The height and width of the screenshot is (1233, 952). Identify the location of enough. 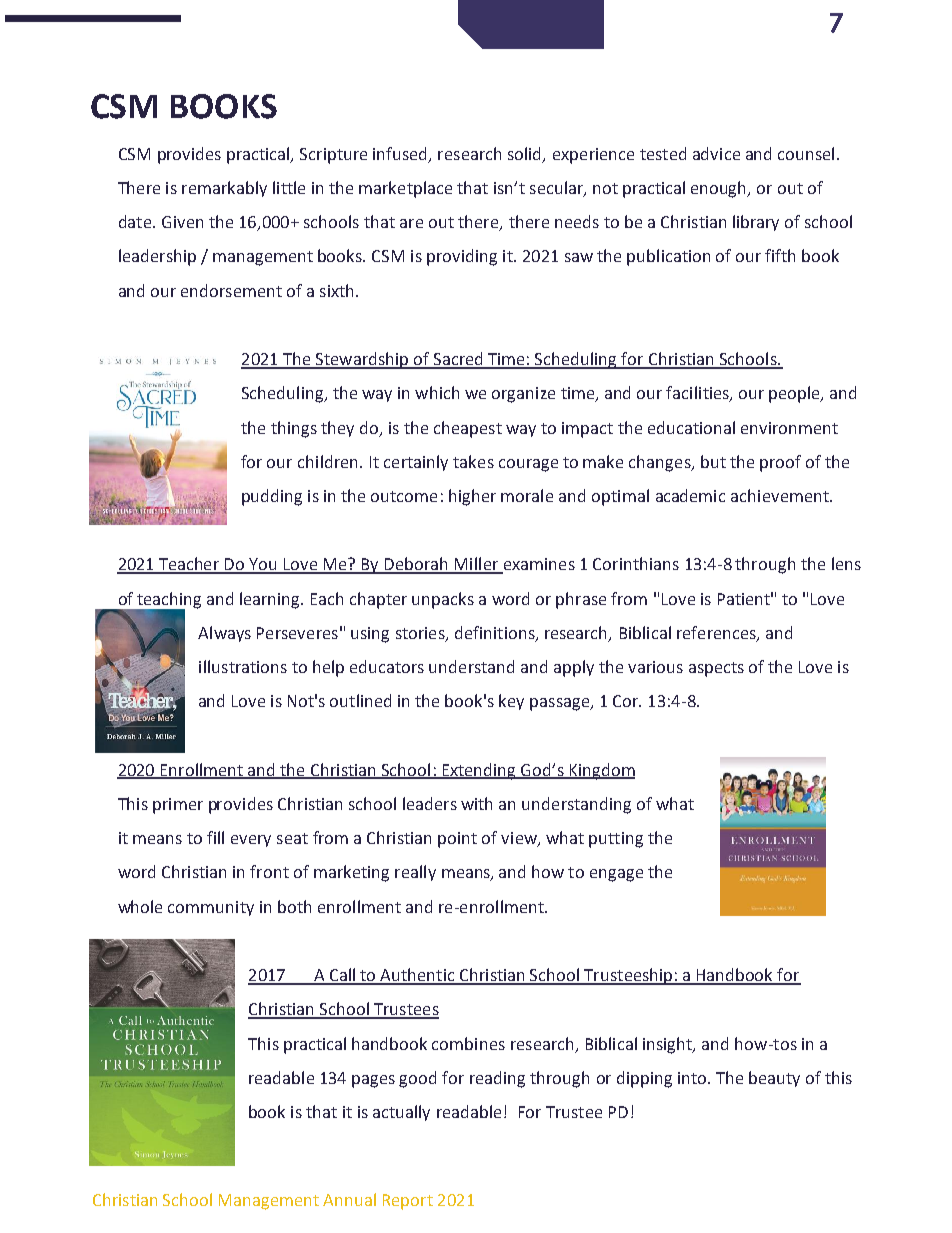
(720, 189).
